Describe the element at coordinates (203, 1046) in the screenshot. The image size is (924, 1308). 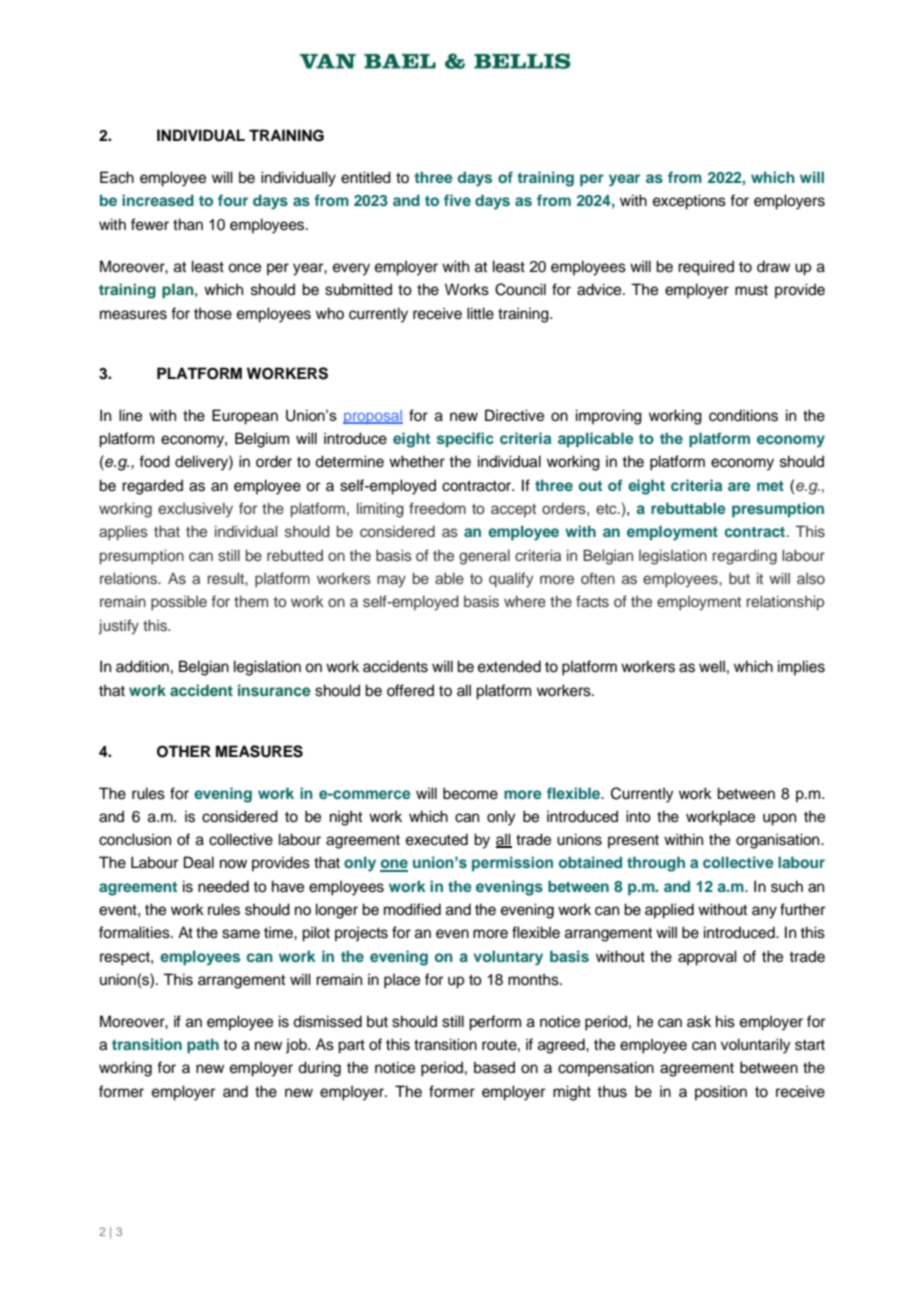
I see `path` at that location.
